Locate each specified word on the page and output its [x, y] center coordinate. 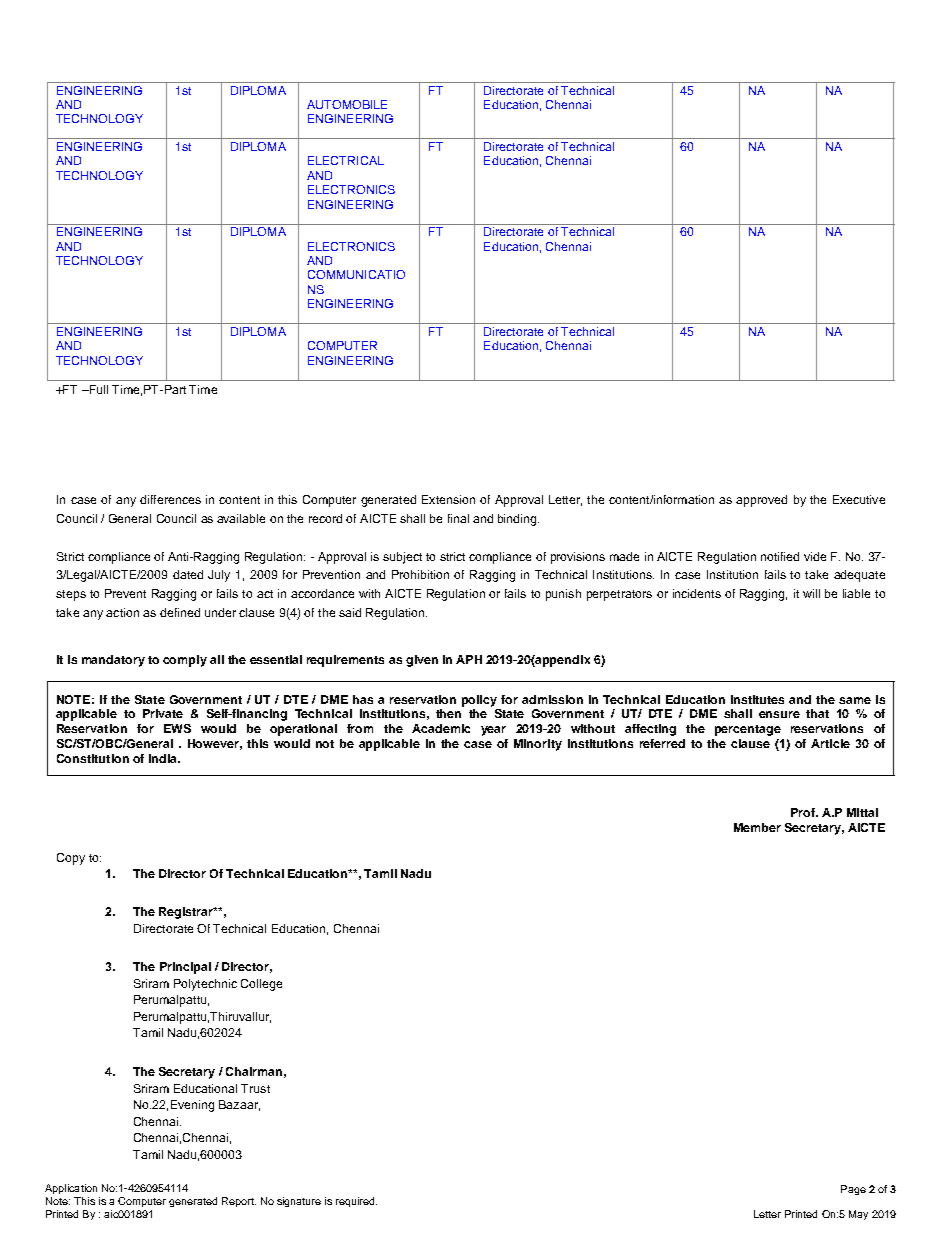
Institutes [757, 699]
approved [761, 501]
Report [239, 1202]
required [356, 1202]
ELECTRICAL [346, 160]
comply [185, 661]
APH [469, 659]
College [261, 985]
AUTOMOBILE [347, 104]
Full [97, 389]
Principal [185, 968]
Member [757, 827]
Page [853, 1190]
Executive [859, 499]
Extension [448, 499]
